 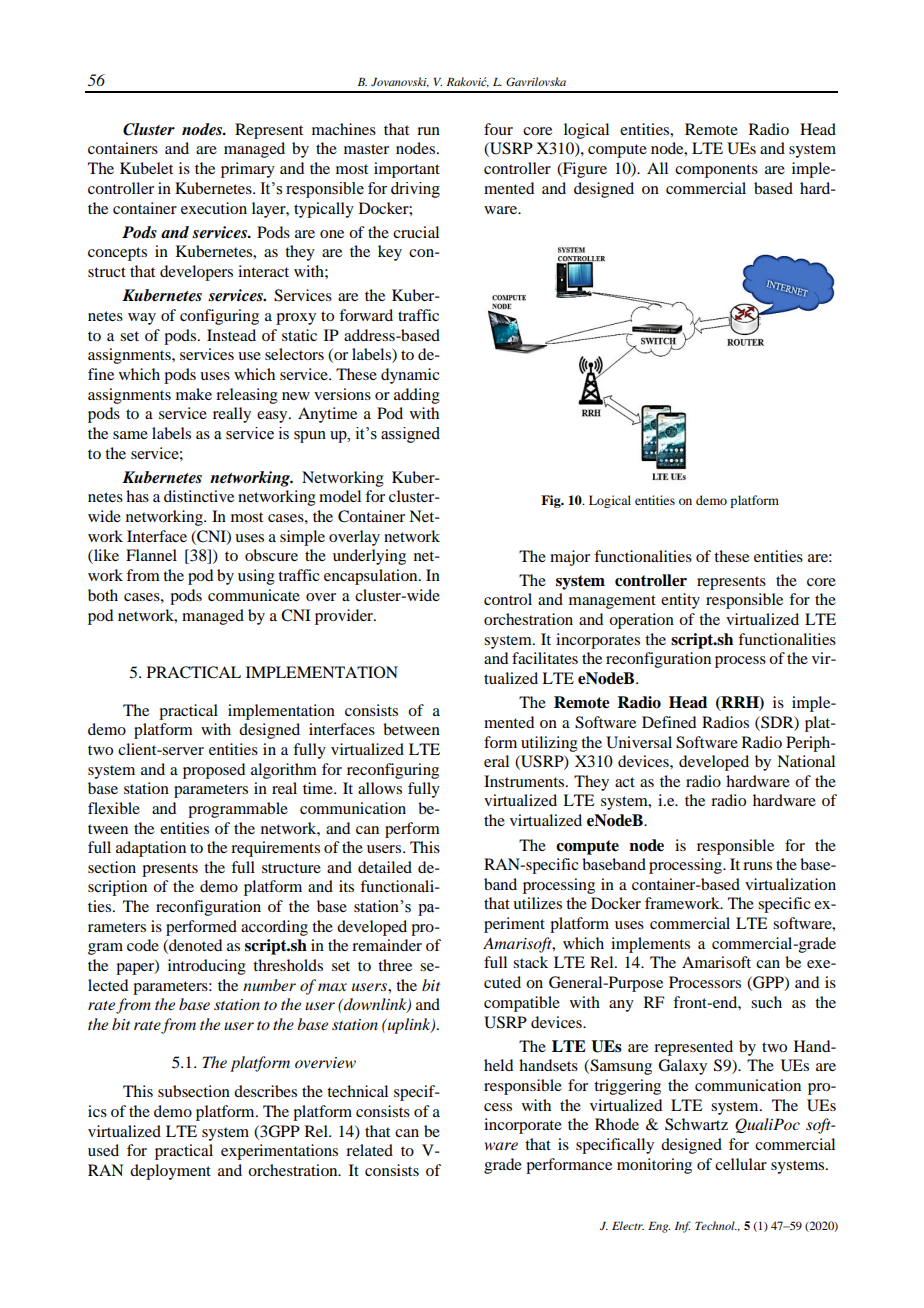 I want to click on proposed, so click(x=214, y=771).
